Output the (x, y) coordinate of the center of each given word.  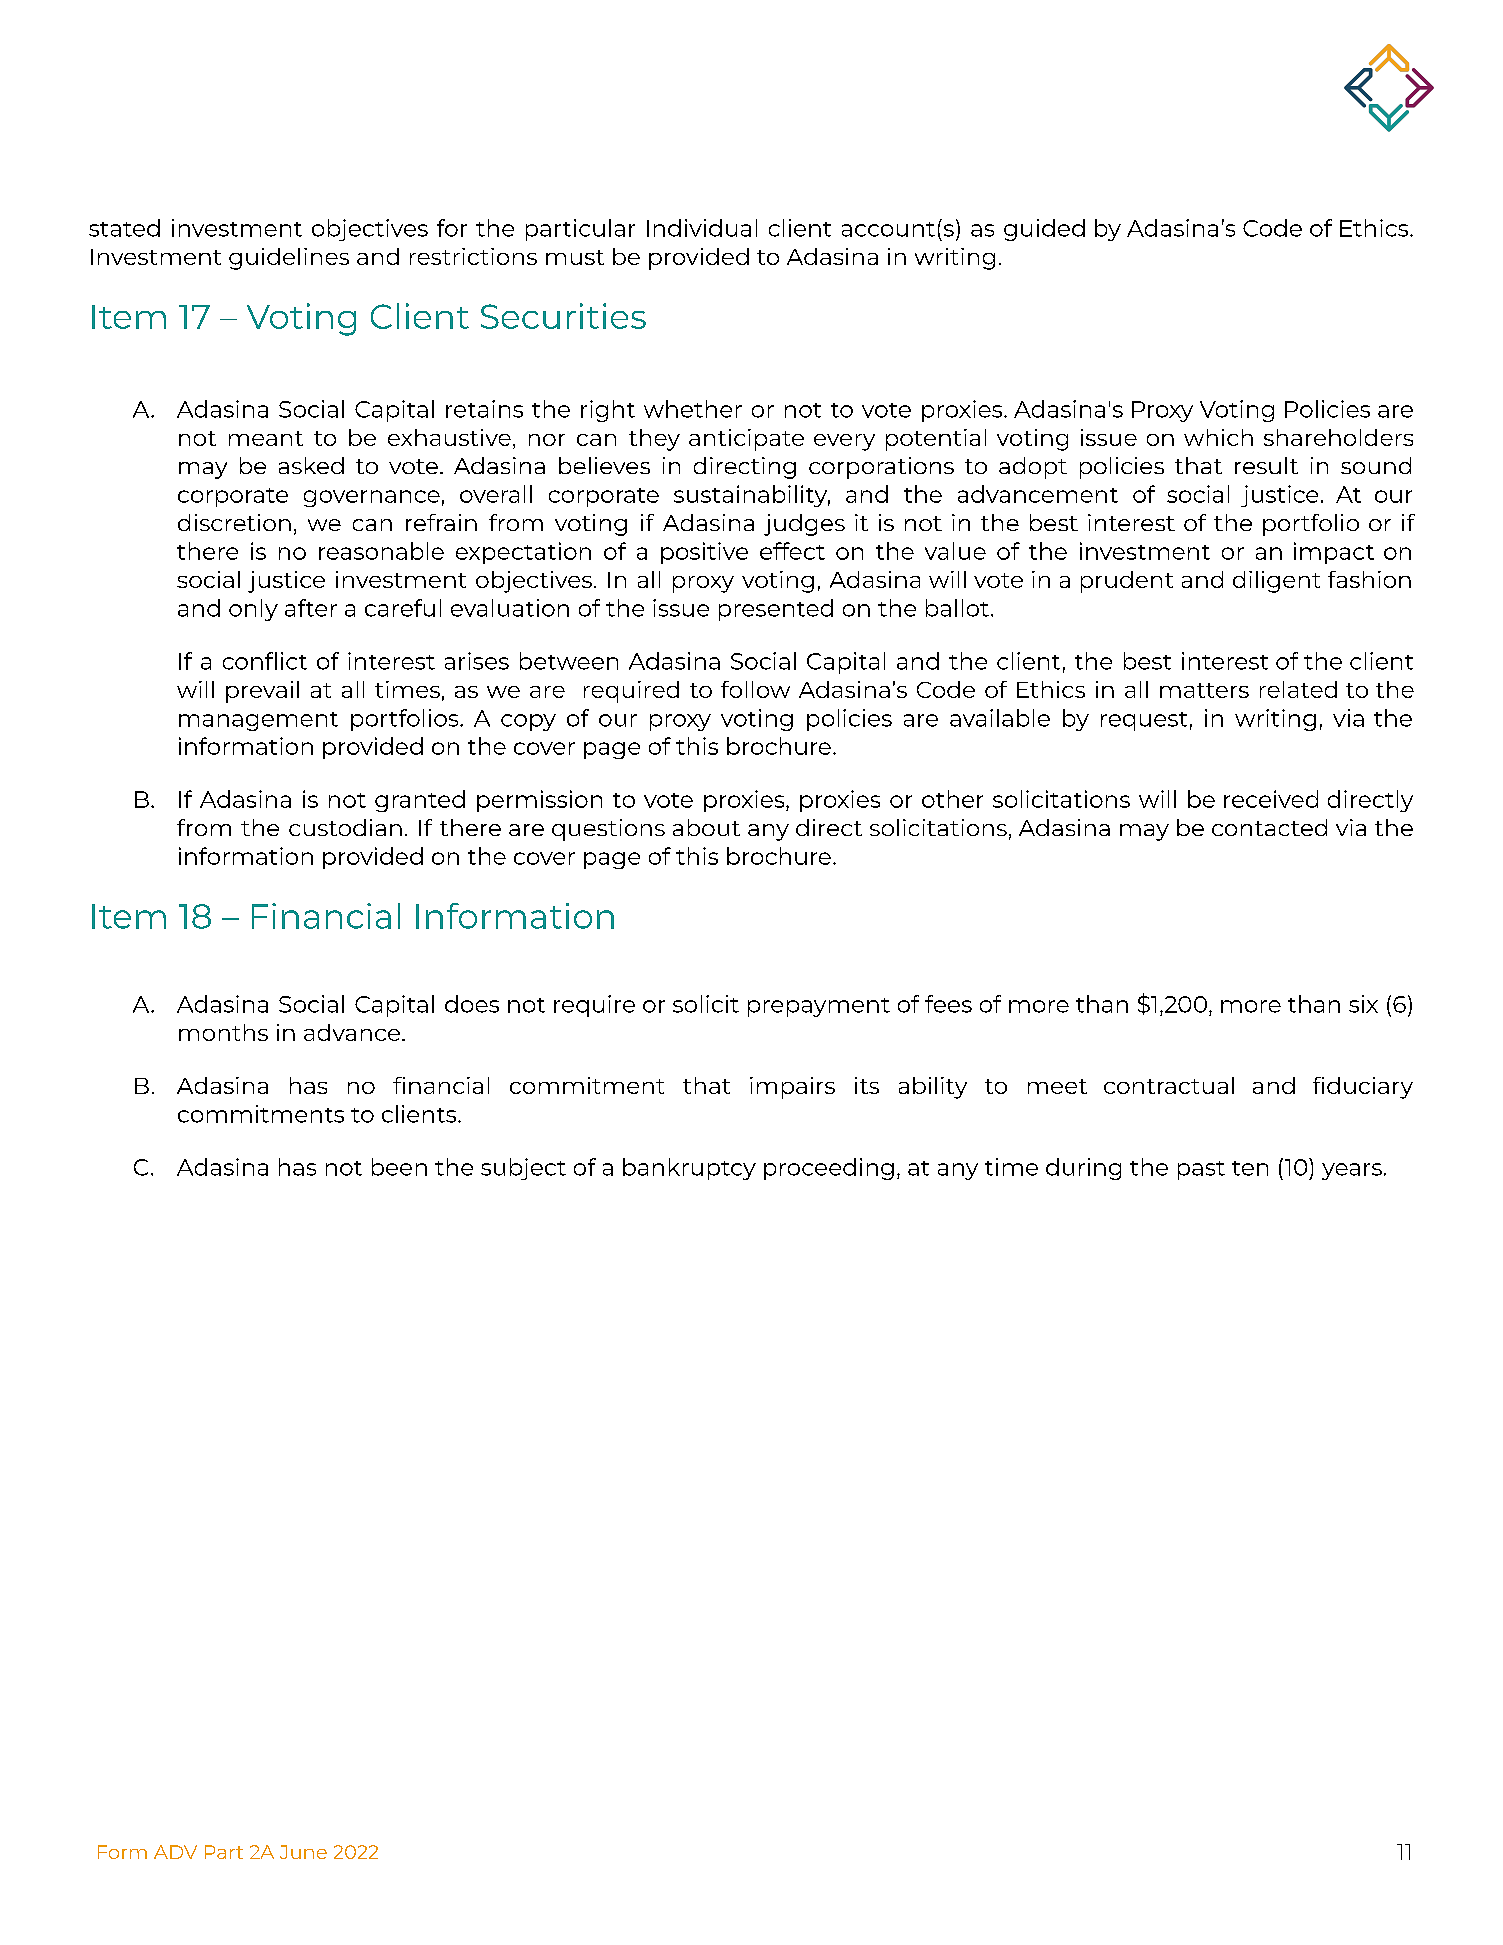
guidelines (289, 259)
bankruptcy (689, 1169)
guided (1044, 230)
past (1201, 1170)
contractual (1169, 1085)
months (223, 1032)
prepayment (819, 1007)
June (303, 1852)
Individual (702, 228)
